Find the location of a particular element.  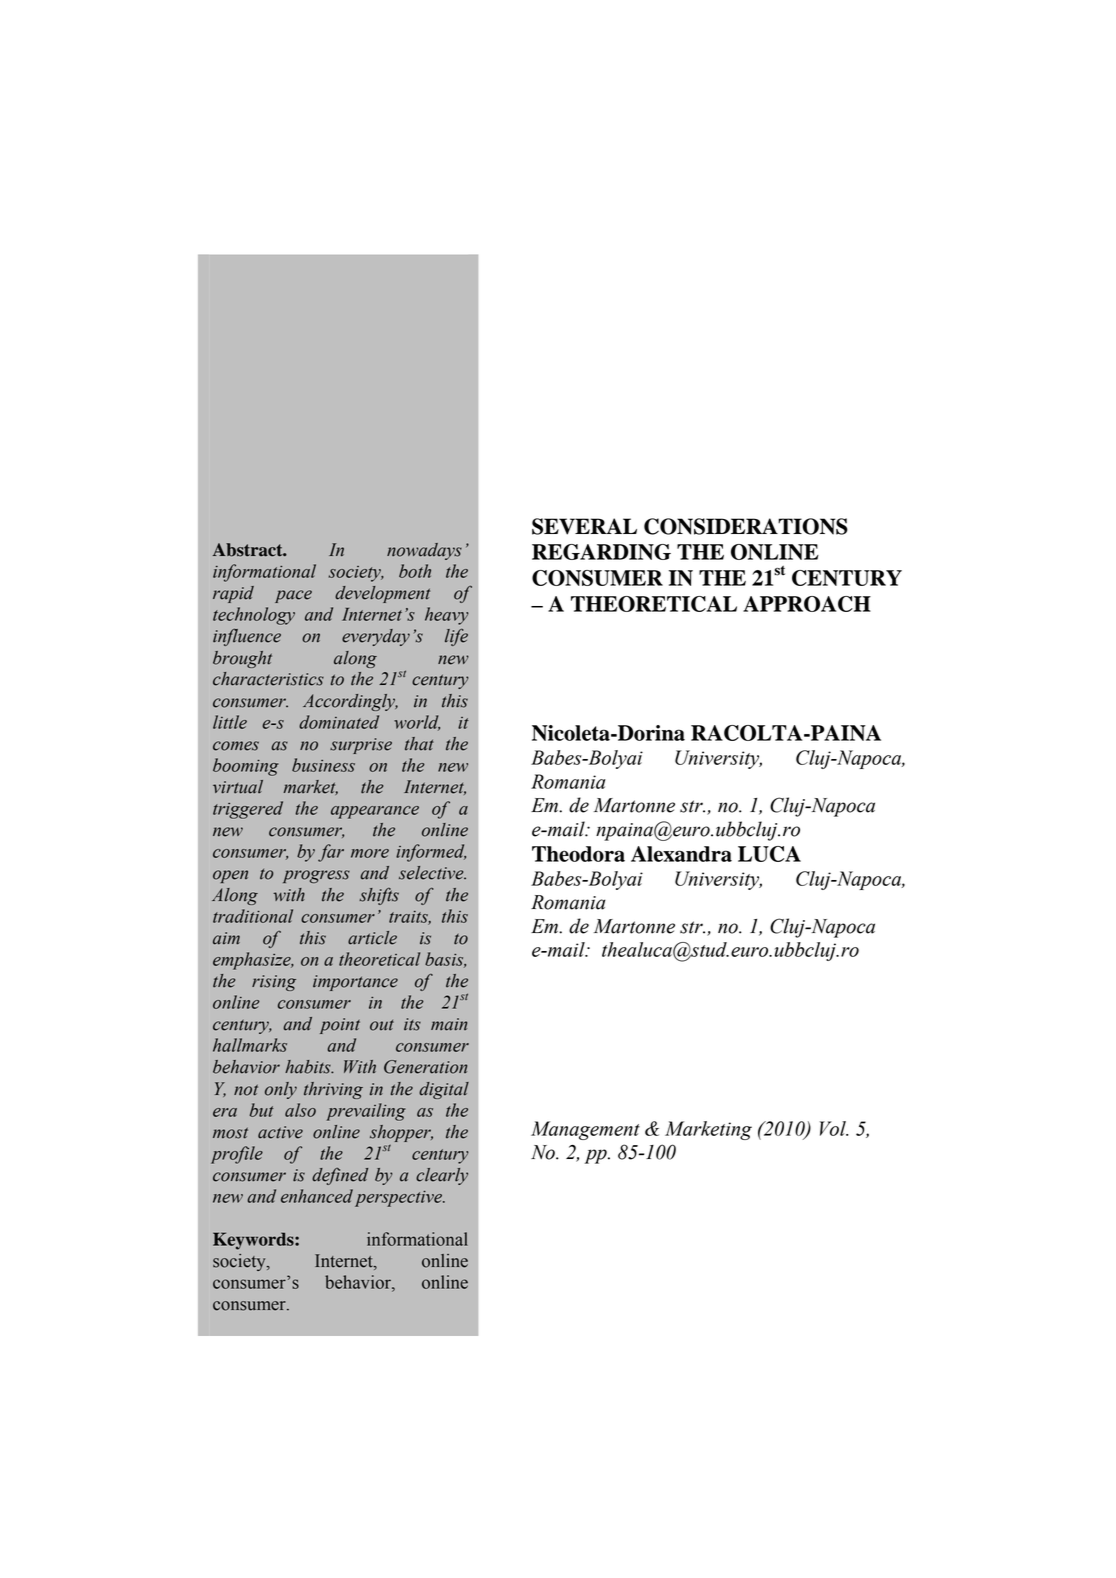

SEVERAL is located at coordinates (584, 526).
